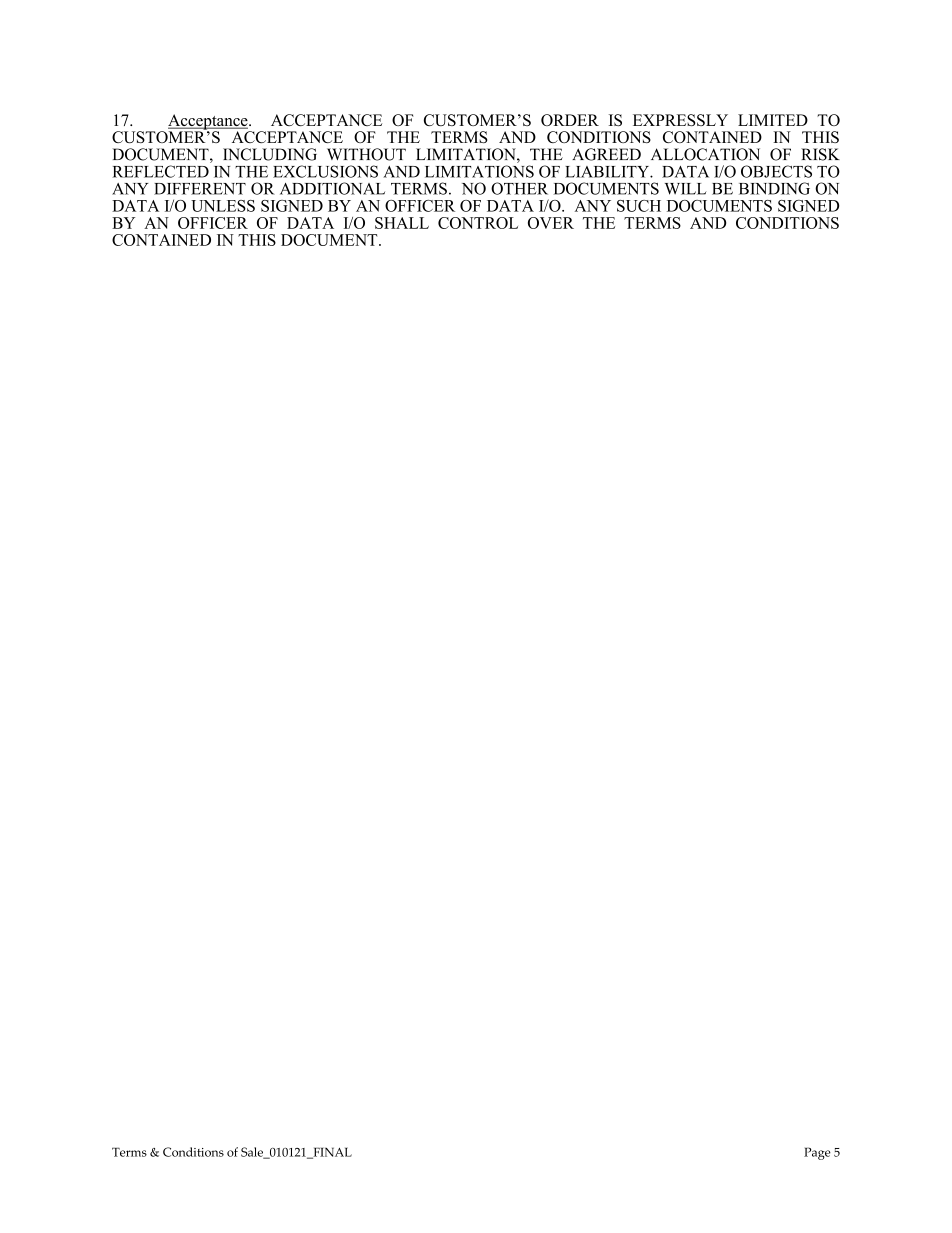  I want to click on CONTROL, so click(478, 223).
